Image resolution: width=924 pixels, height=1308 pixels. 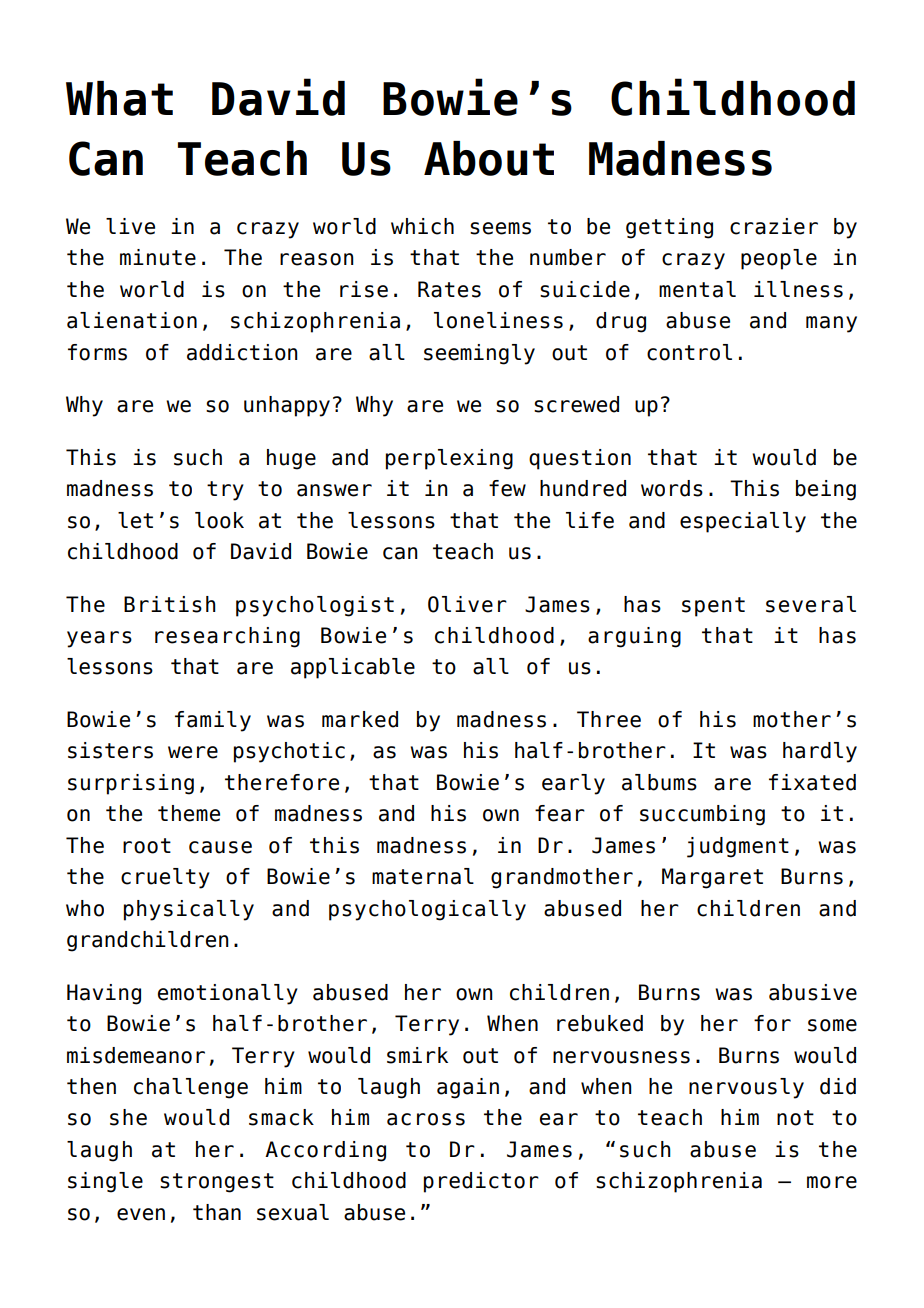 What do you see at coordinates (119, 98) in the page?
I see `What` at bounding box center [119, 98].
